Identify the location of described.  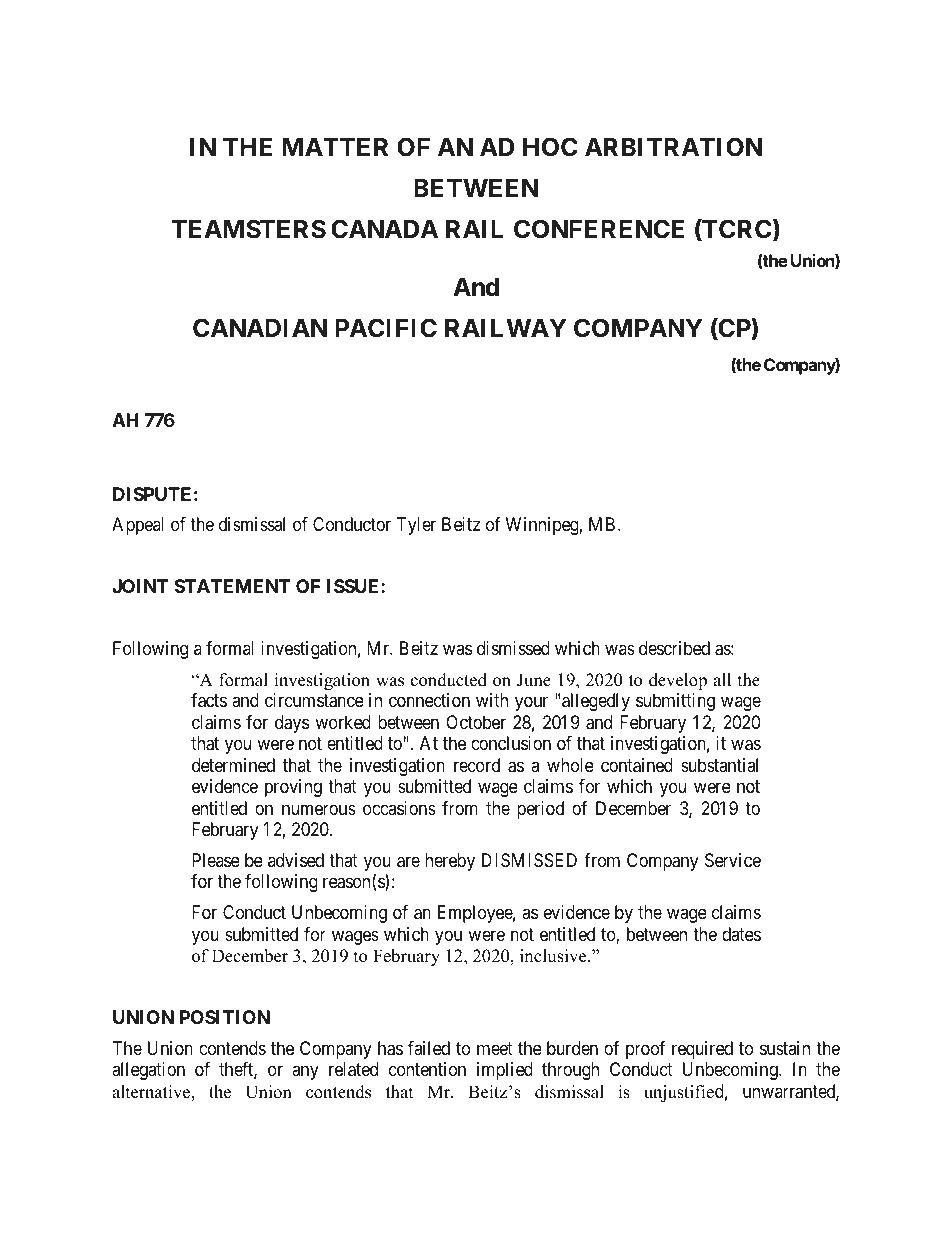
(674, 648).
